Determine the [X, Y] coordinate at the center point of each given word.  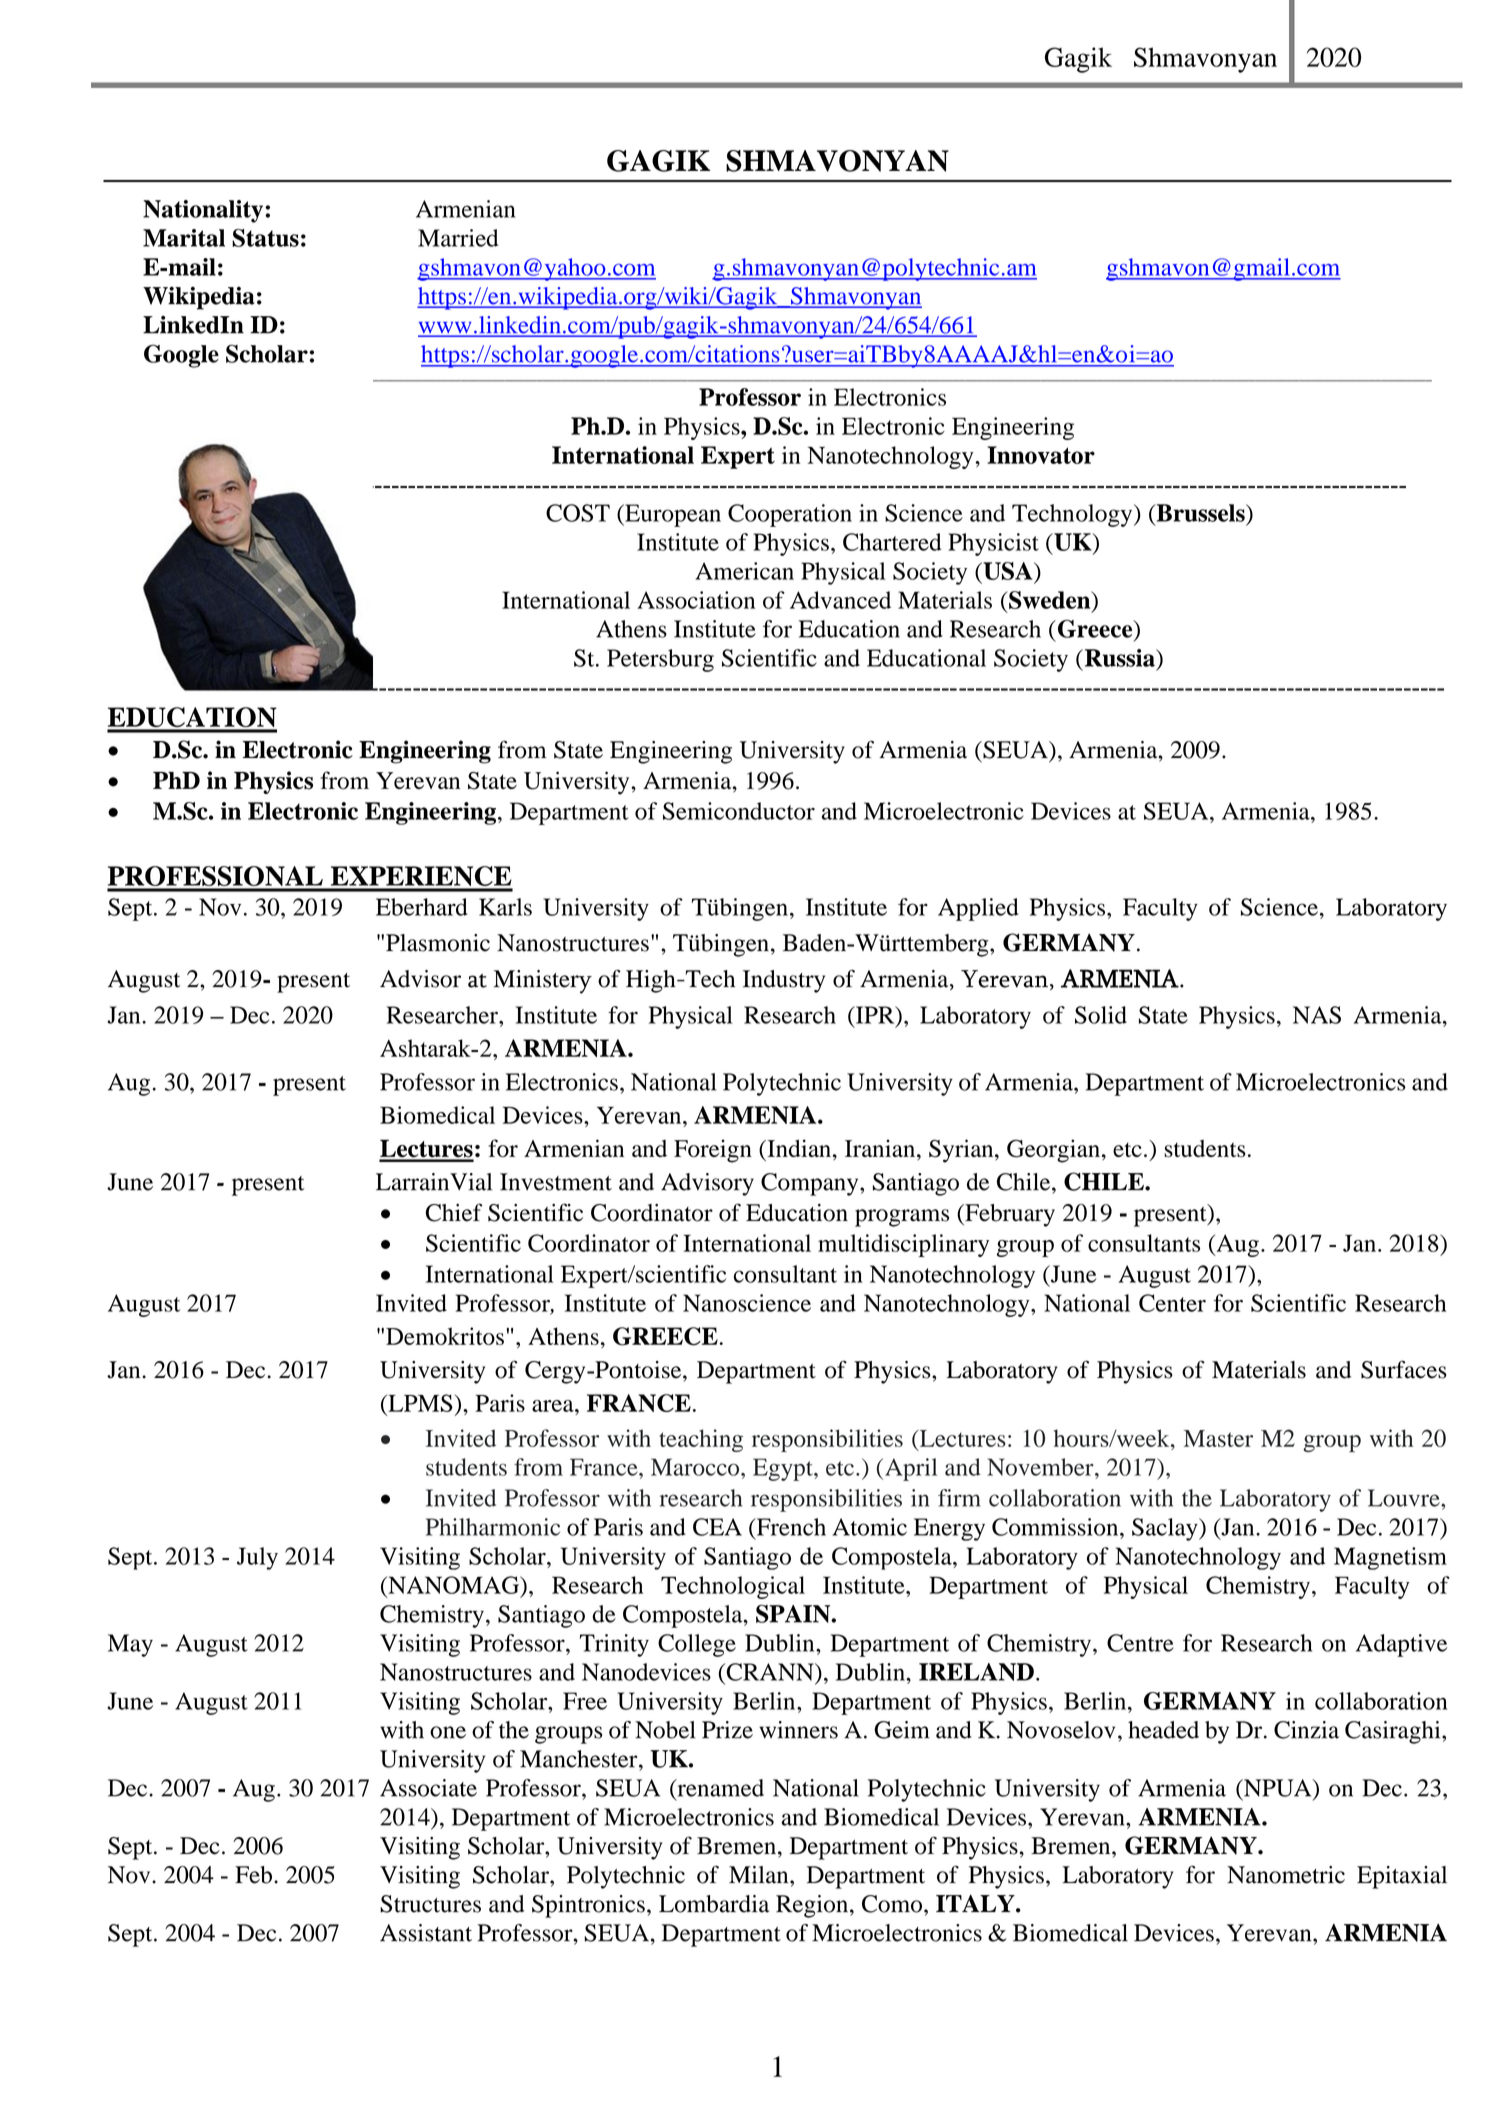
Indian [798, 1148]
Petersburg [660, 660]
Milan [760, 1875]
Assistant [426, 1933]
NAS [1317, 1015]
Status [265, 238]
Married [458, 238]
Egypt [784, 1469]
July [257, 1558]
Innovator [1041, 455]
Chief [454, 1212]
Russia [1119, 658]
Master [1218, 1438]
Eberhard [422, 907]
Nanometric [1286, 1875]
